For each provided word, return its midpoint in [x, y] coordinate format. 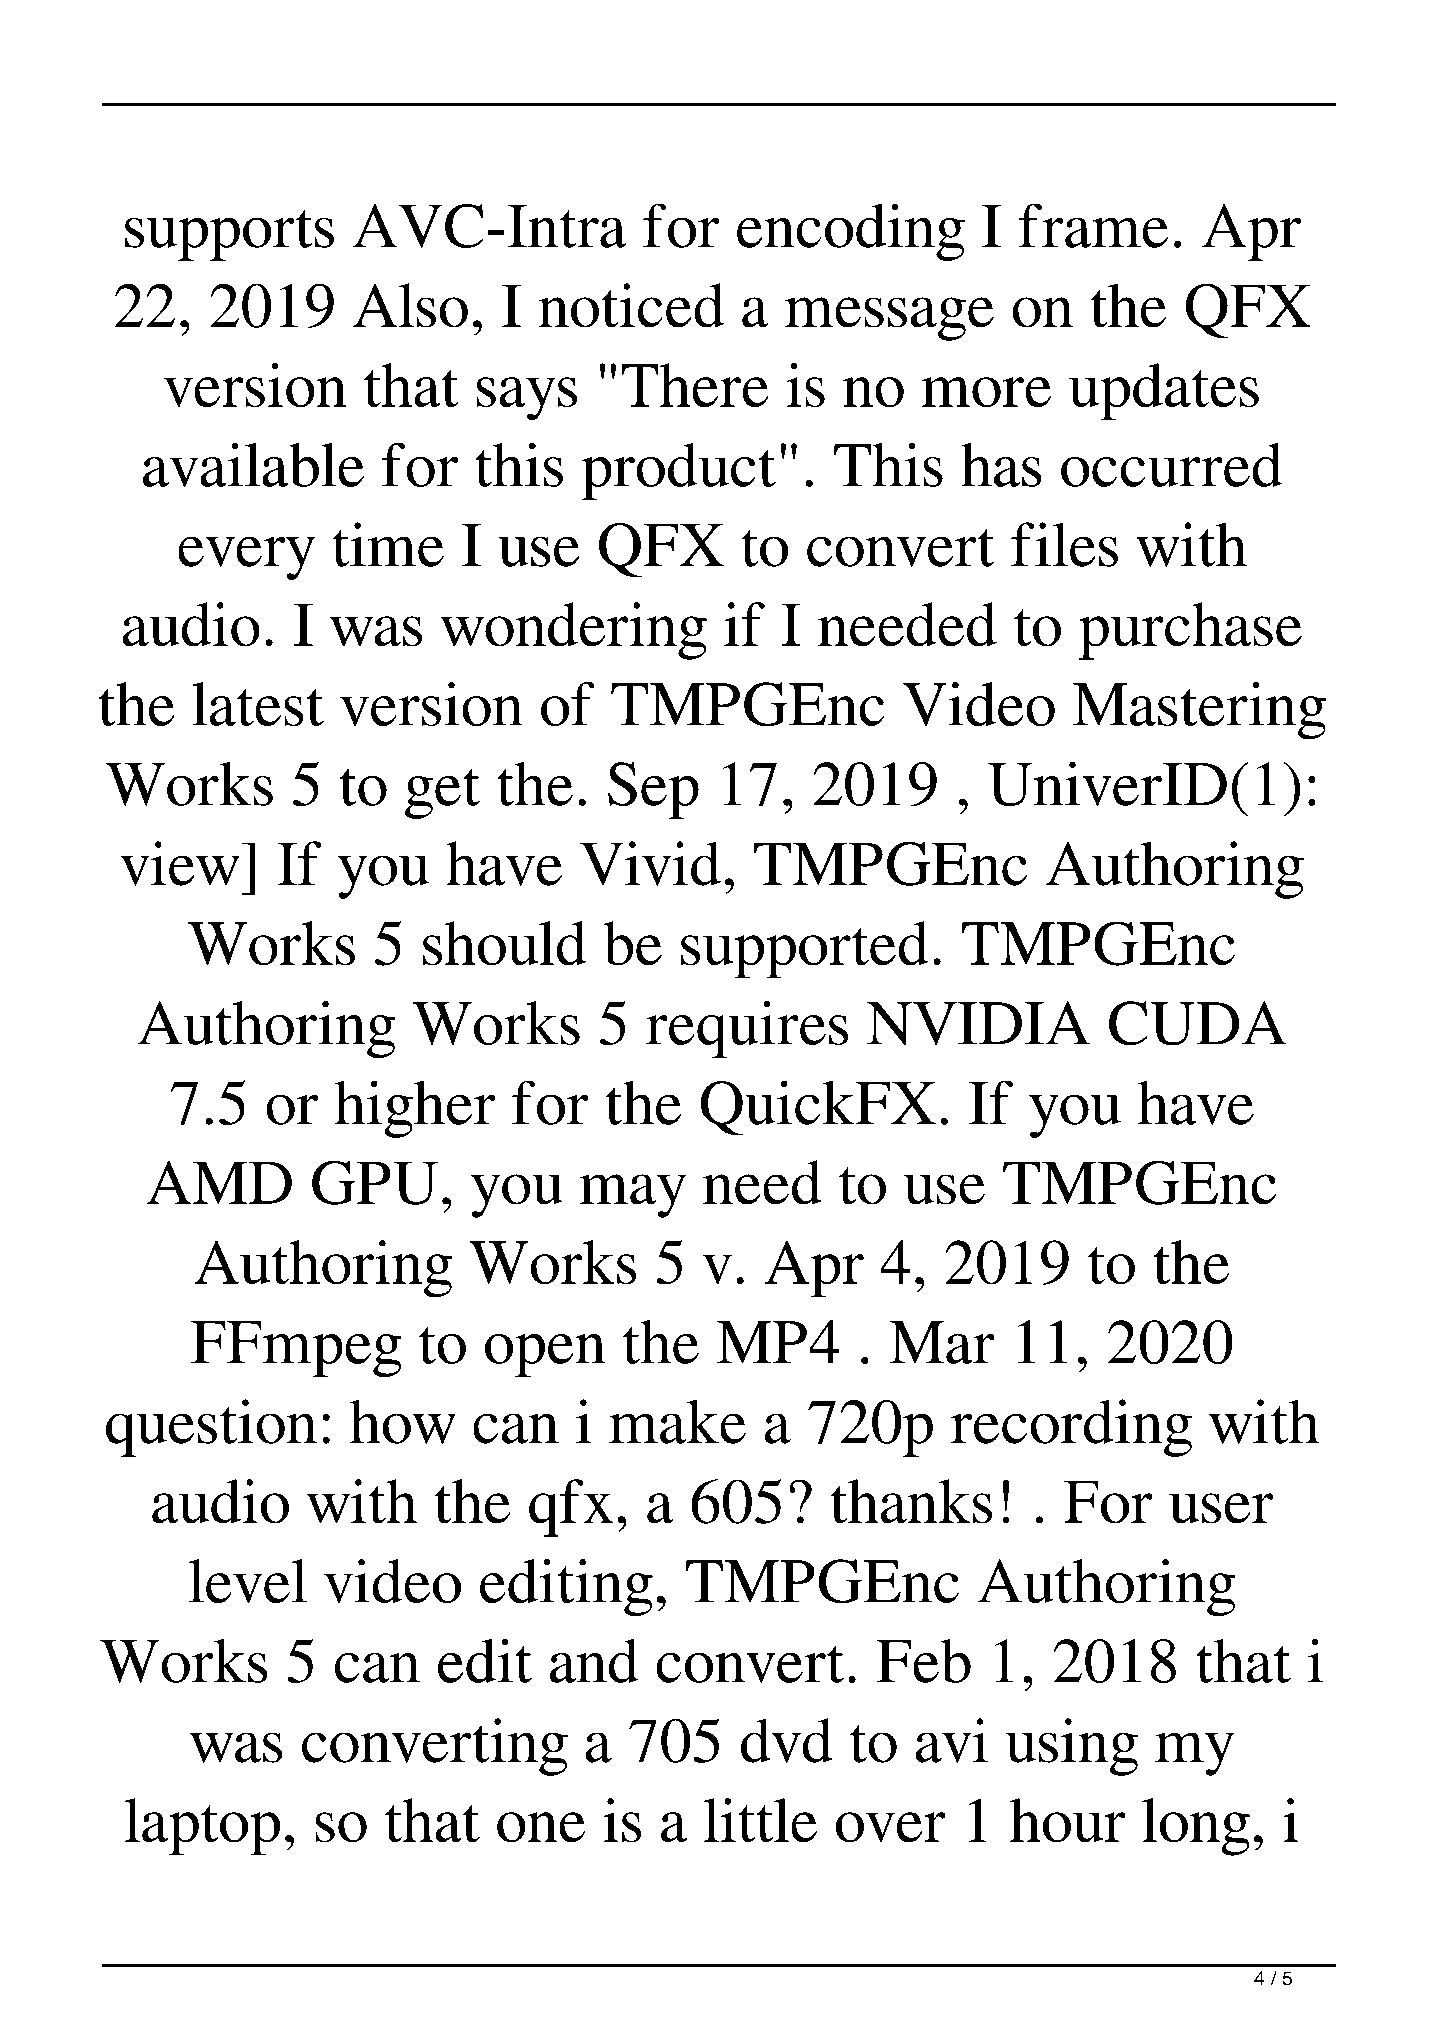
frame [1093, 226]
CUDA [1197, 1023]
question [211, 1428]
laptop [202, 1826]
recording [1071, 1428]
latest [258, 704]
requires [747, 1029]
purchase [1190, 631]
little [760, 1820]
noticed [631, 305]
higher [415, 1109]
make [677, 1422]
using [1072, 1747]
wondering [574, 631]
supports [229, 235]
